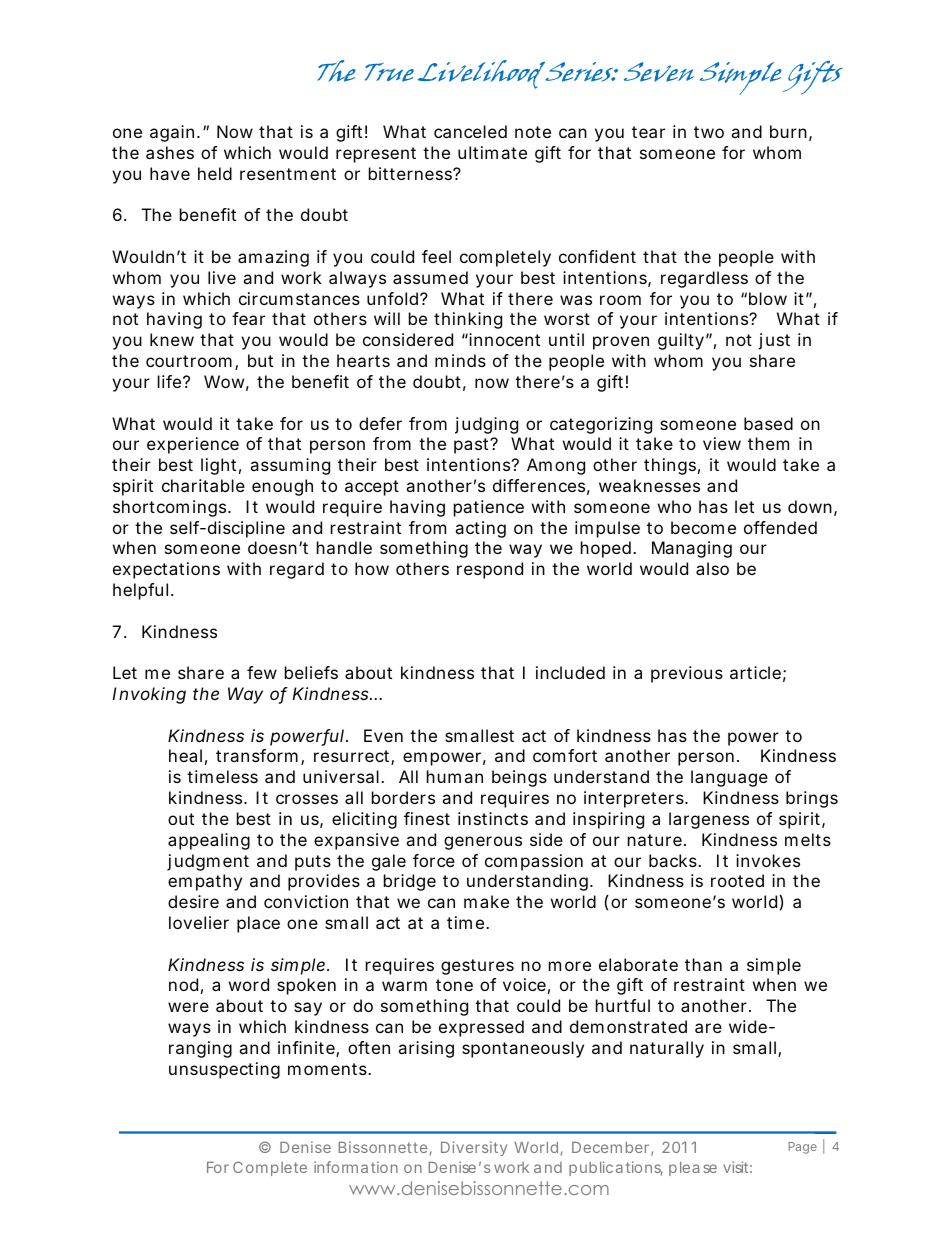  Describe the element at coordinates (474, 1148) in the screenshot. I see `Diversity` at that location.
